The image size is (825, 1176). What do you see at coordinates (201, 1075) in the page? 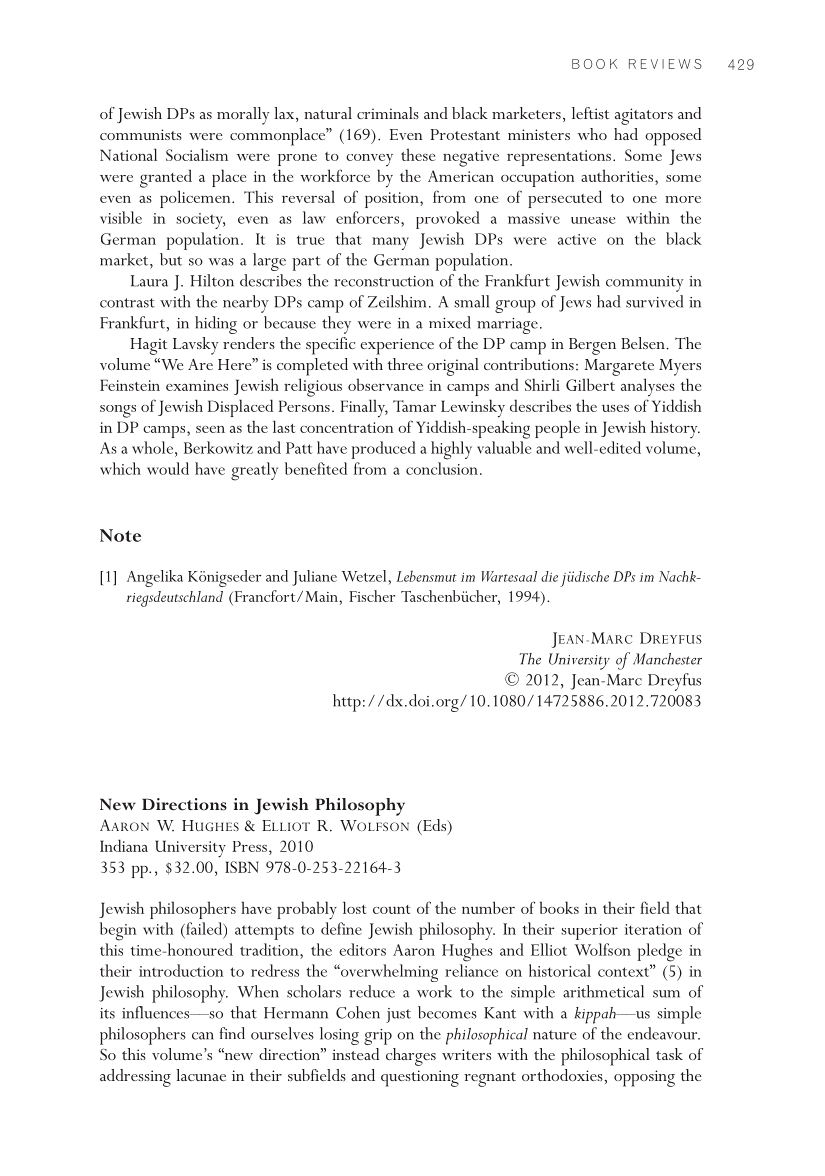
I see `lacunae` at bounding box center [201, 1075].
